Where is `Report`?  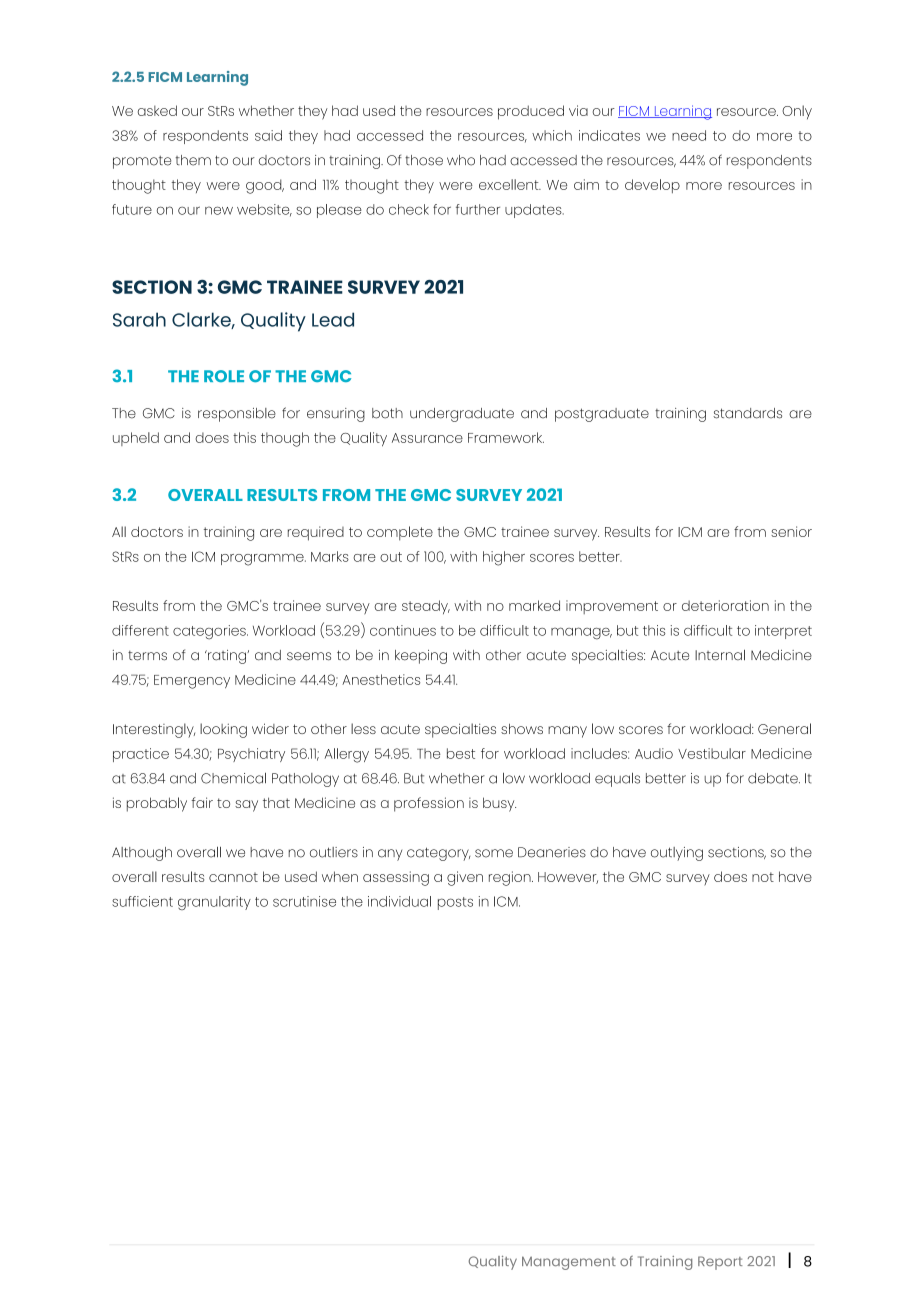 Report is located at coordinates (720, 1263).
